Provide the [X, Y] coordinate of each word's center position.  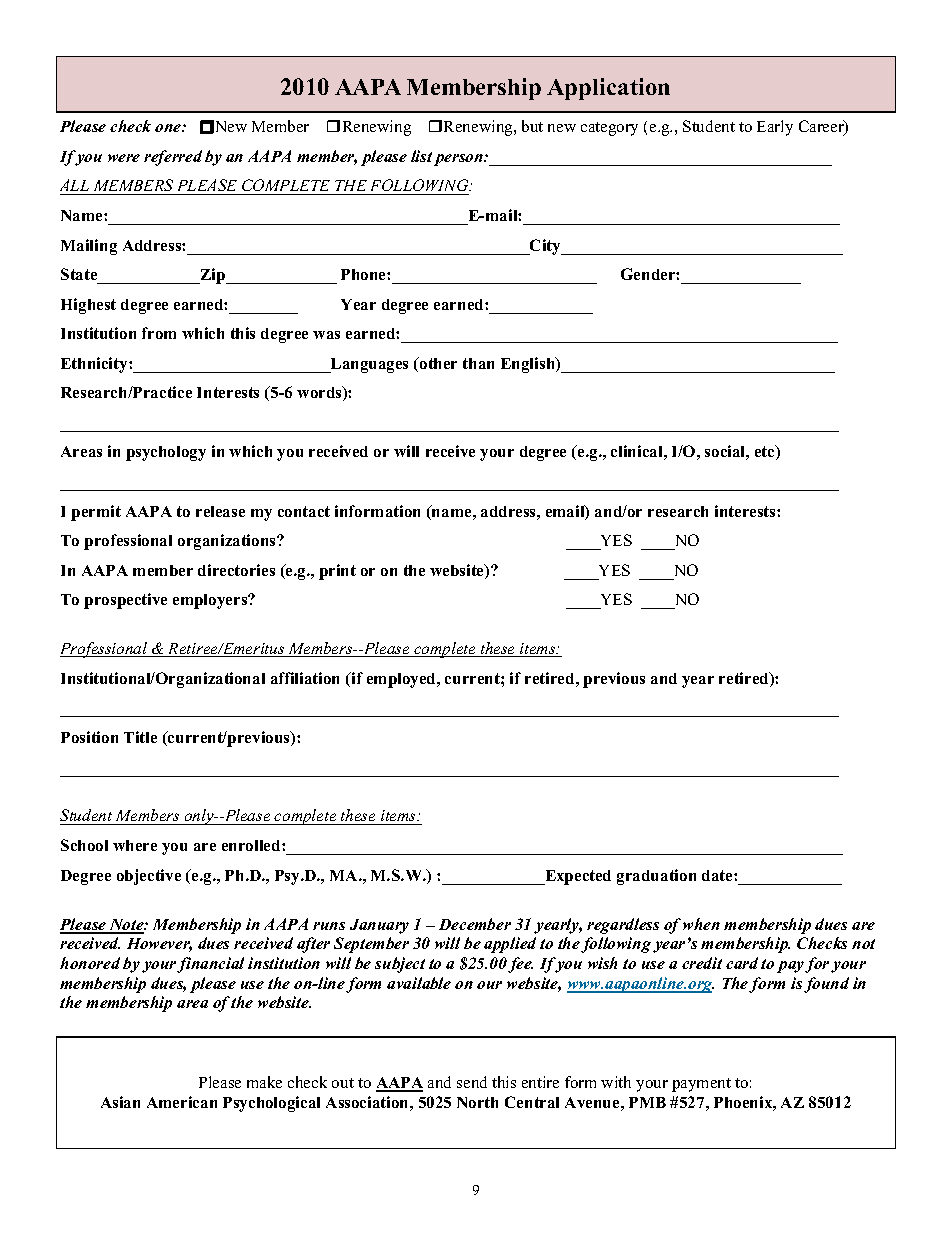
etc [766, 452]
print [337, 572]
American [182, 1102]
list [421, 156]
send [472, 1082]
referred [173, 158]
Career [822, 128]
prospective [125, 601]
